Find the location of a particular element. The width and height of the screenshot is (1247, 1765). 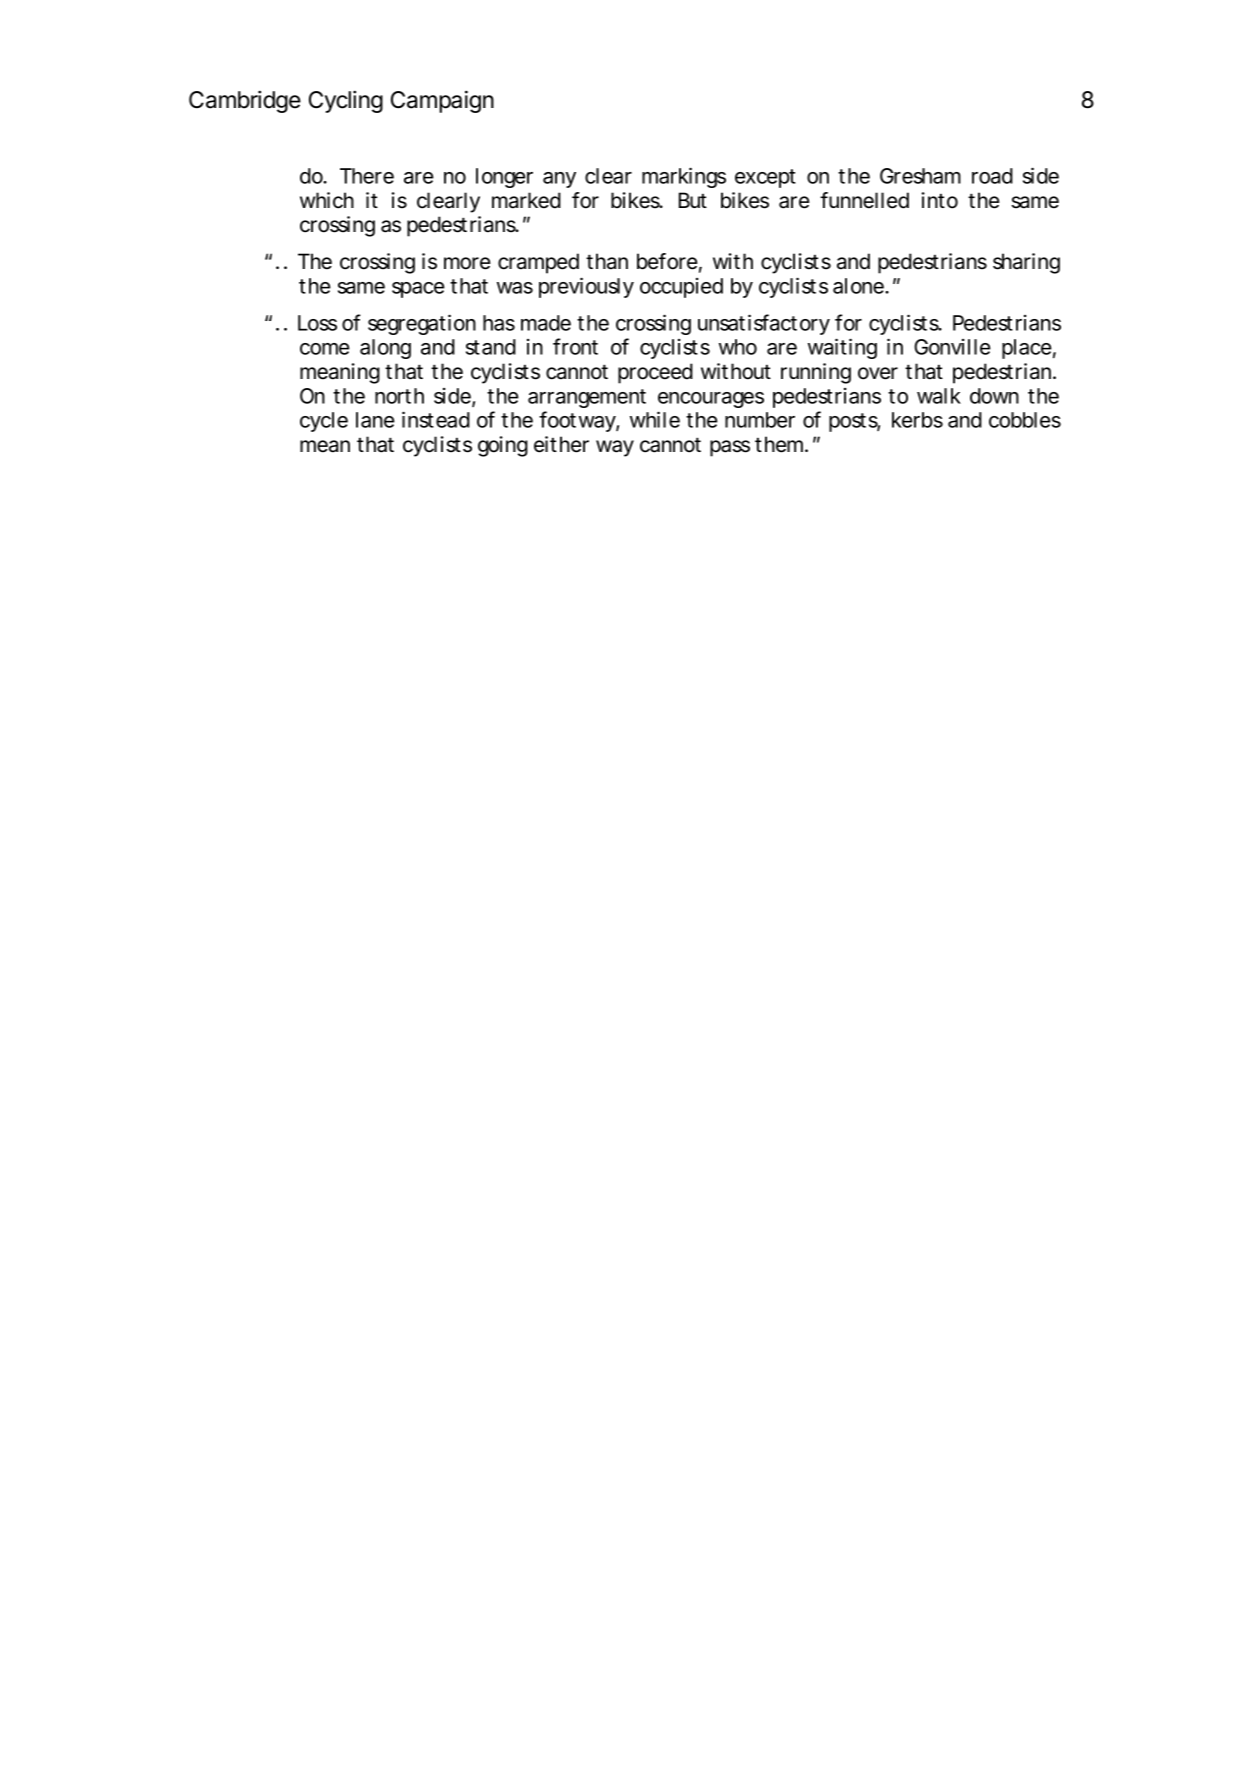

Gresham is located at coordinates (920, 176).
